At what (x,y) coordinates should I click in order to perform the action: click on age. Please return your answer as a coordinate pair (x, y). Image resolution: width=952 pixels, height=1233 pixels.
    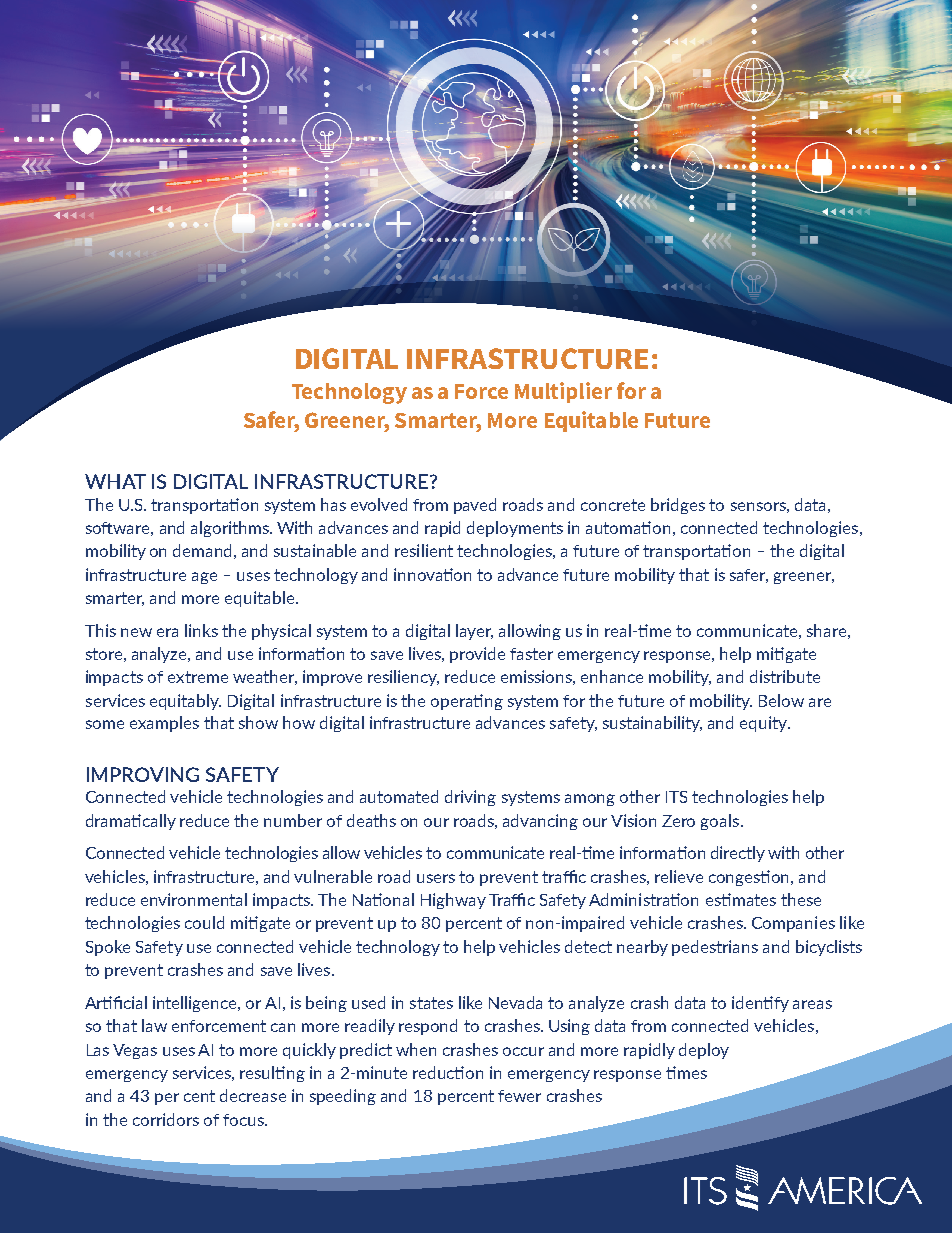
    Looking at the image, I should click on (204, 578).
